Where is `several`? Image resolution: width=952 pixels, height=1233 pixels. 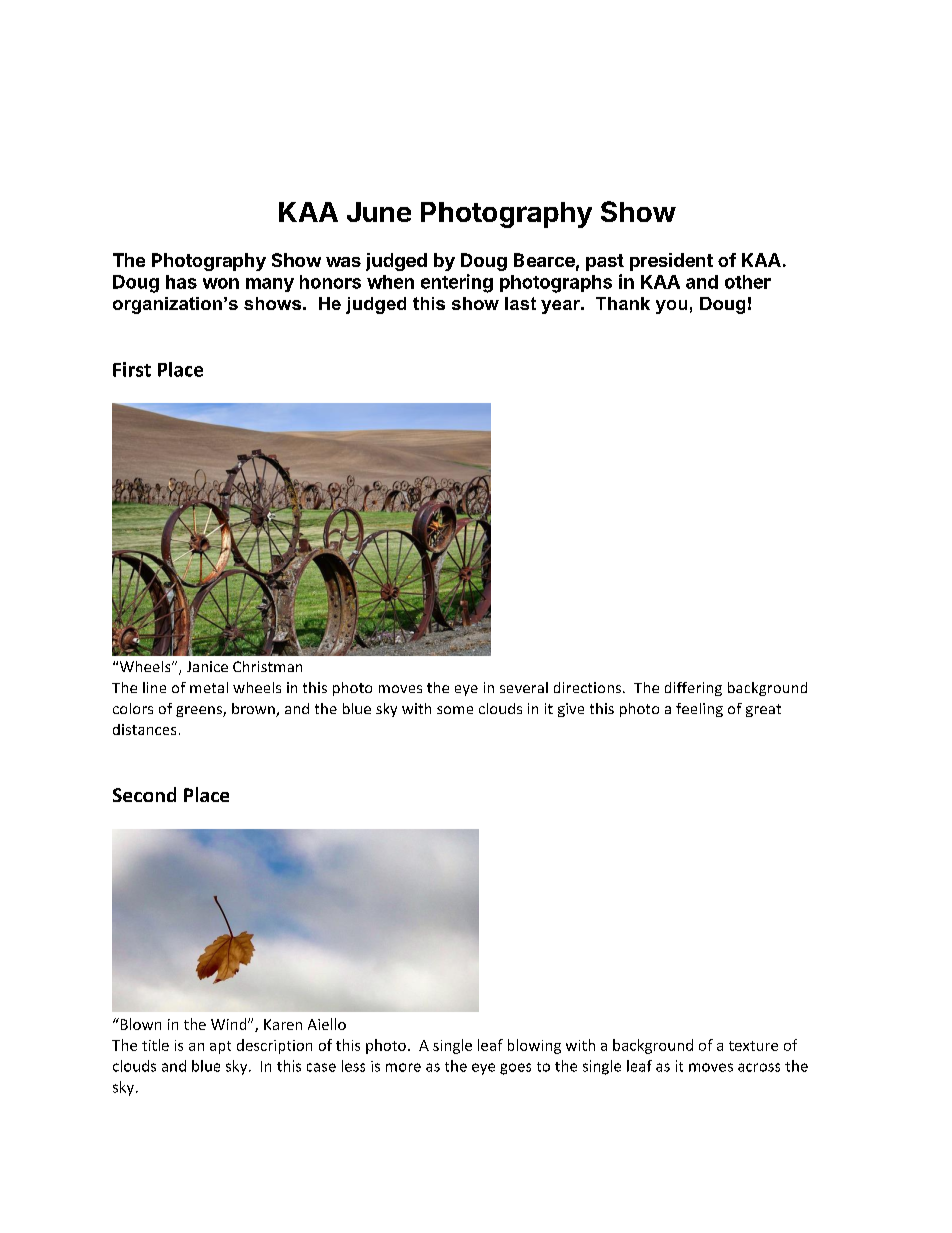
several is located at coordinates (524, 687).
